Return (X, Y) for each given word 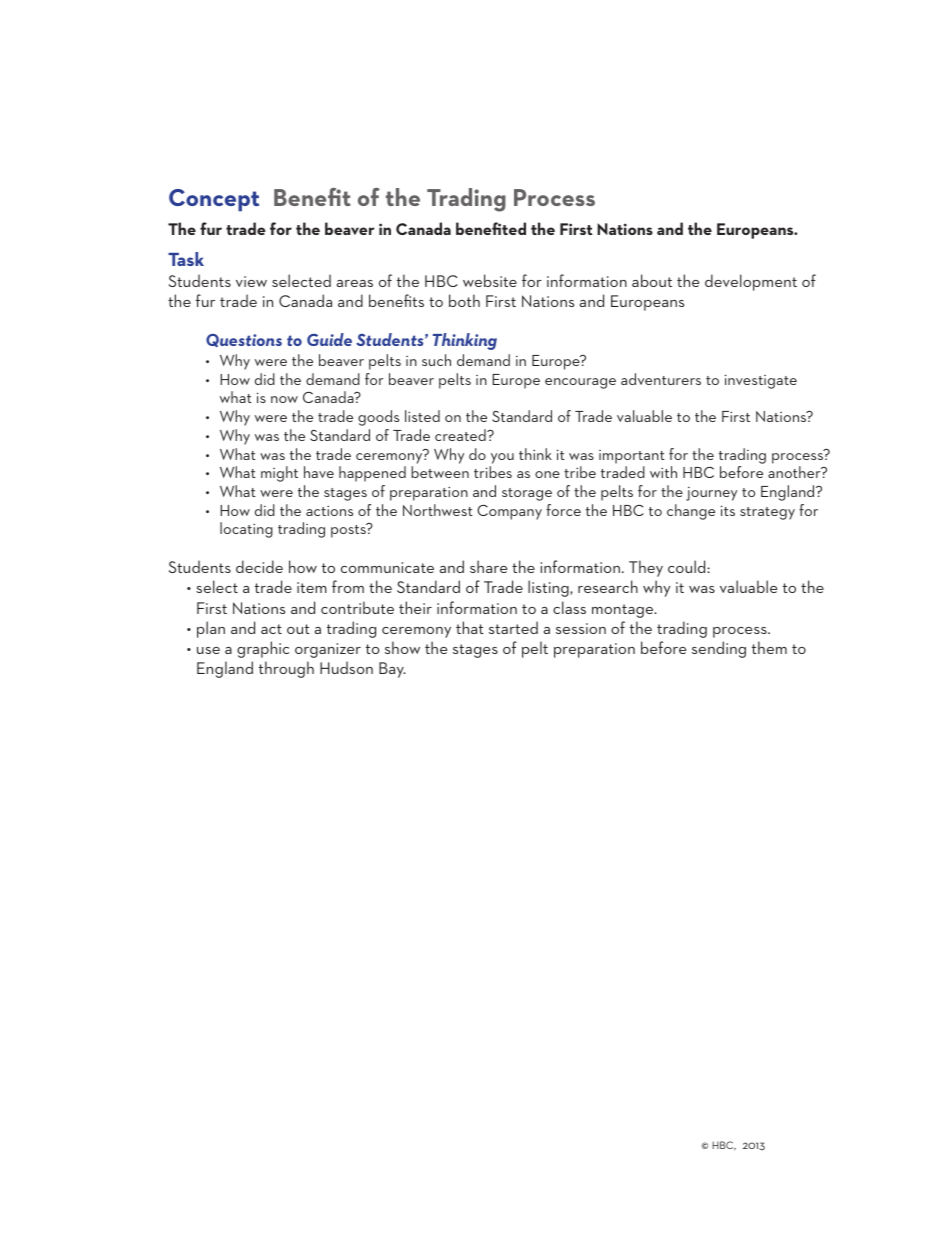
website (490, 280)
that (470, 627)
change (691, 512)
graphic (263, 649)
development (751, 282)
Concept (214, 200)
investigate (761, 381)
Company (509, 512)
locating (246, 530)
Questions (244, 341)
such (436, 360)
